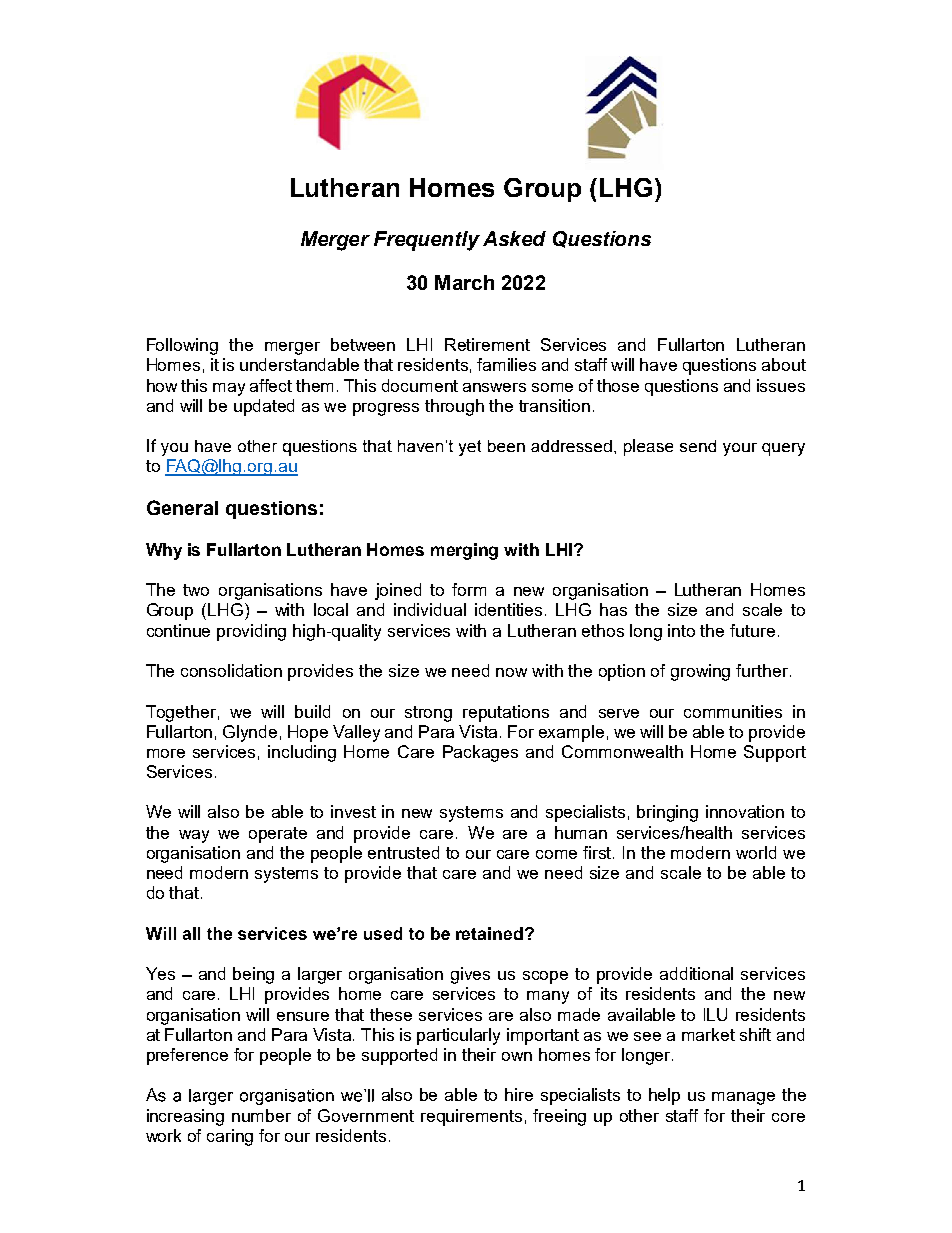 This document has width=952, height=1233. I want to click on way, so click(194, 836).
